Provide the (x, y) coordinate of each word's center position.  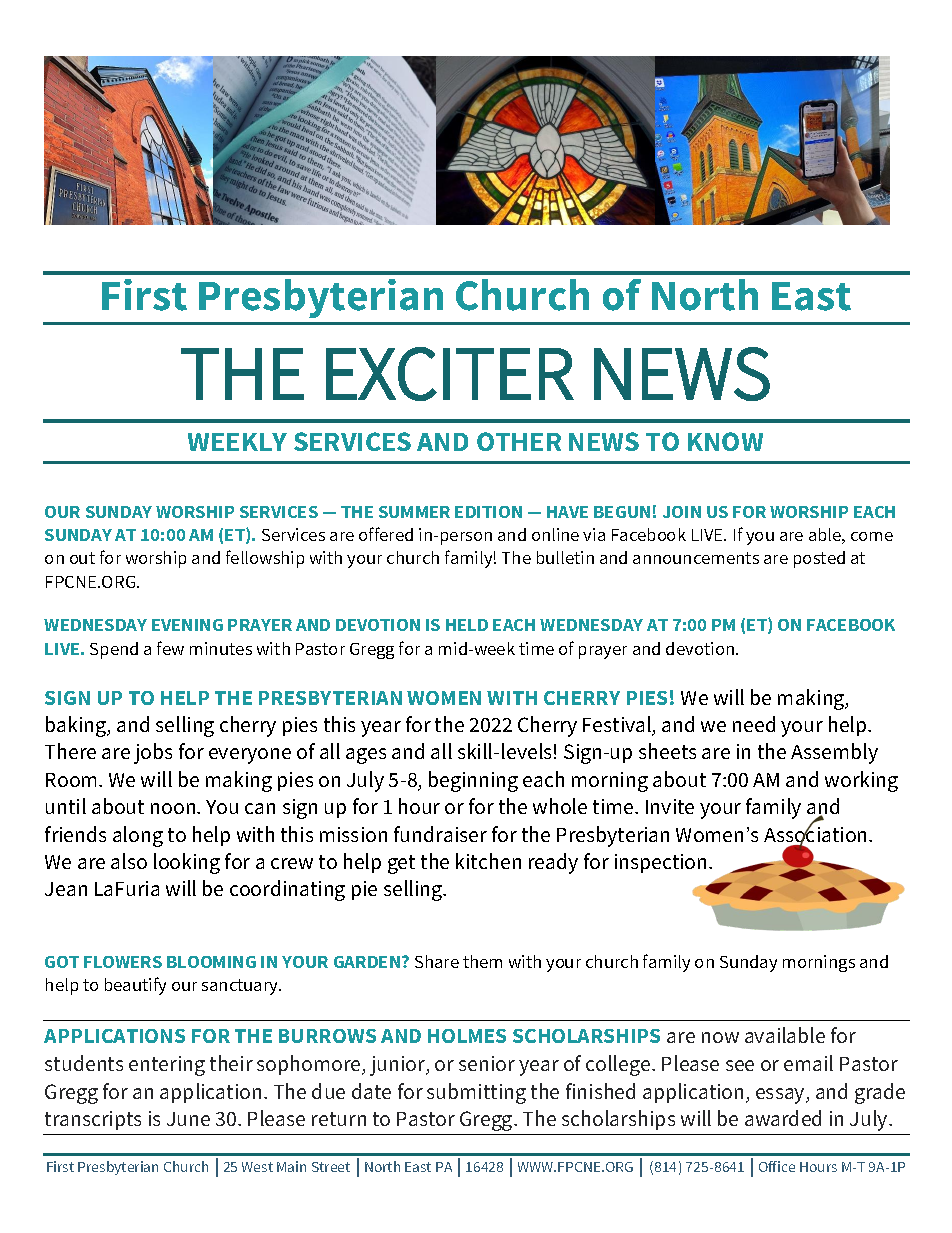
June (188, 1119)
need (754, 724)
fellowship (265, 559)
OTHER (519, 441)
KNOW (725, 441)
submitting (476, 1093)
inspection (660, 863)
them (482, 961)
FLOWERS (123, 962)
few (170, 648)
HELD (467, 625)
